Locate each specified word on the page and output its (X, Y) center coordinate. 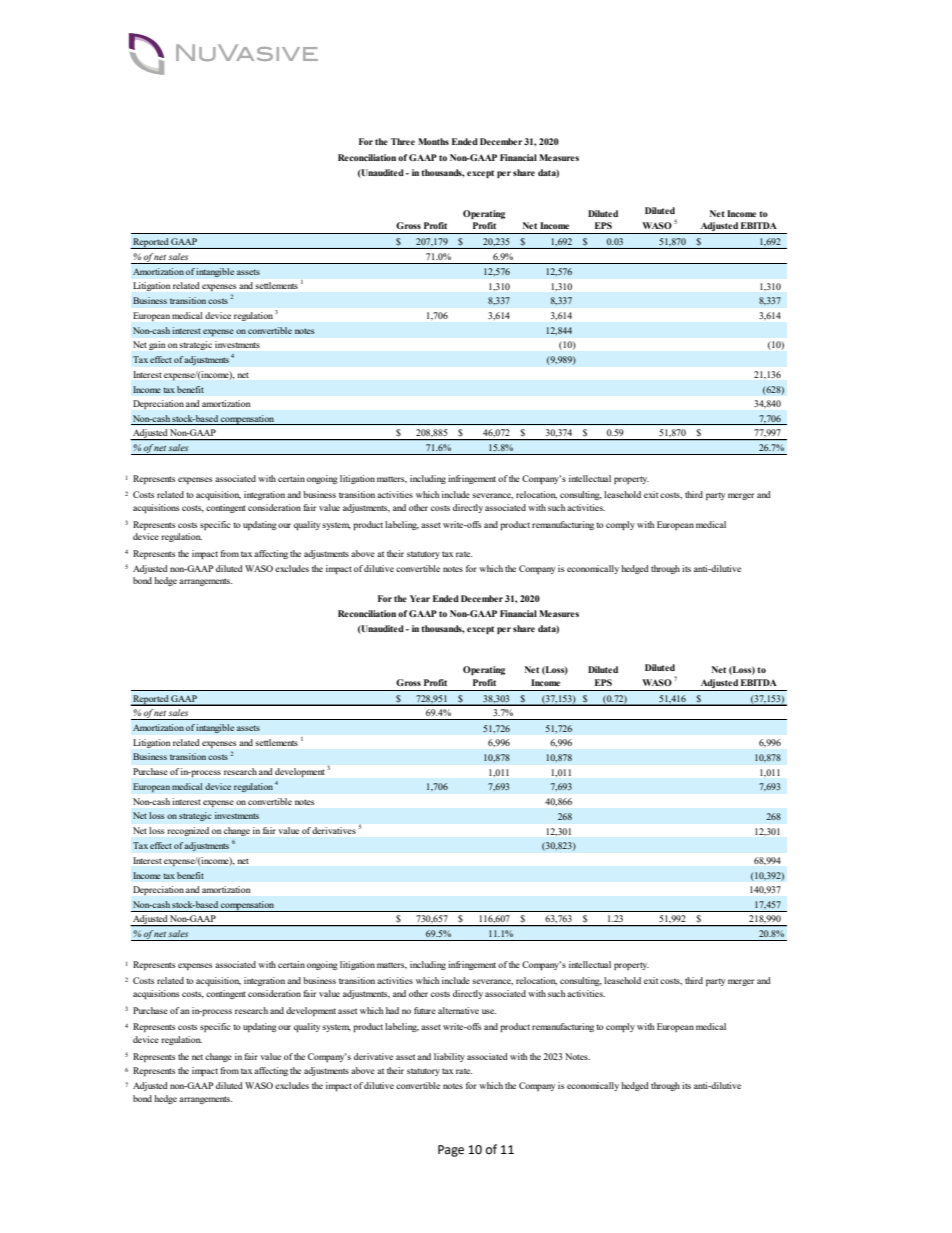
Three (403, 141)
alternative (458, 1010)
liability (449, 1057)
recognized (188, 831)
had (392, 1010)
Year (420, 598)
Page (451, 1151)
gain (157, 345)
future (425, 1010)
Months (433, 141)
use (489, 1011)
